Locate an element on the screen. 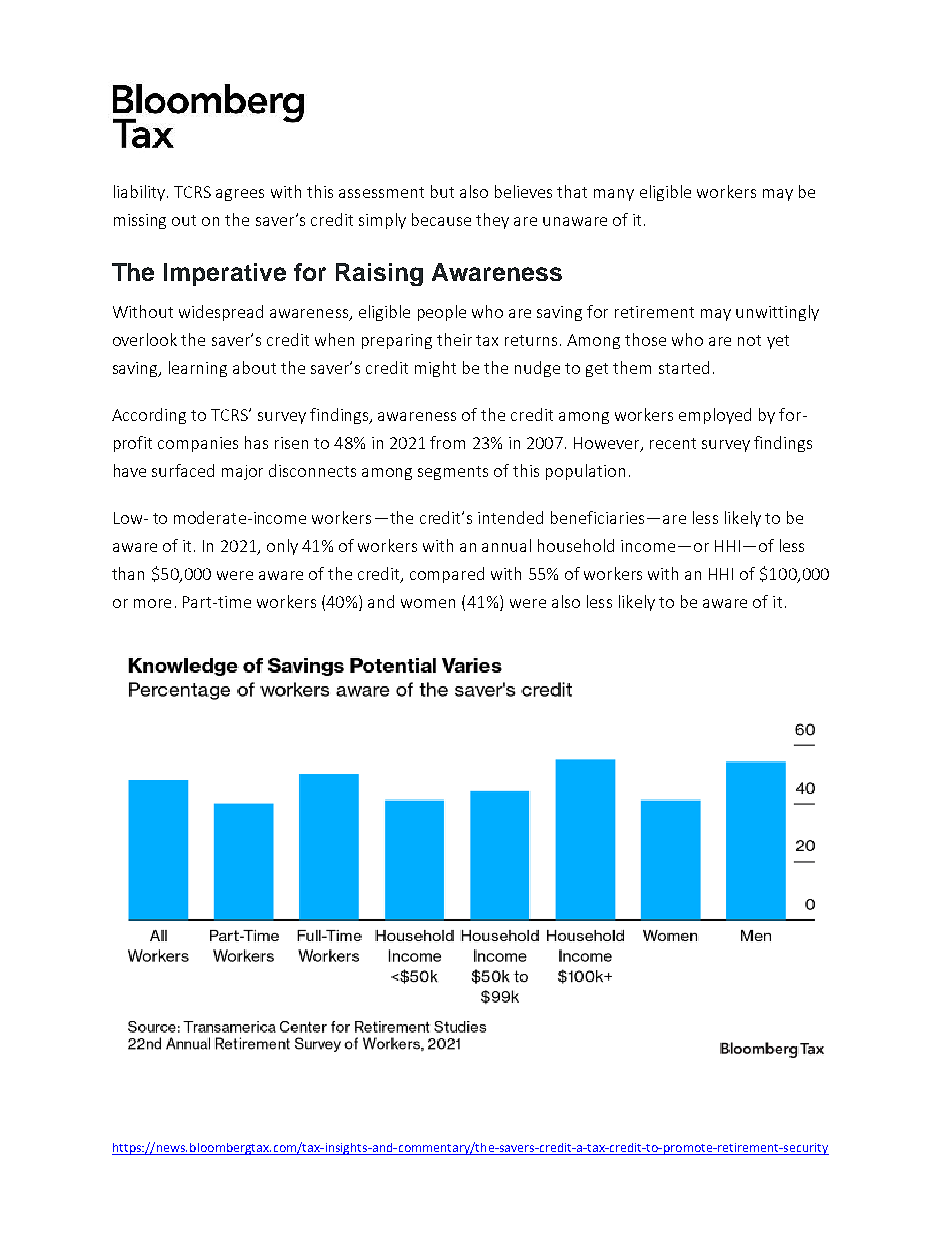 This screenshot has width=952, height=1233. According is located at coordinates (149, 416).
